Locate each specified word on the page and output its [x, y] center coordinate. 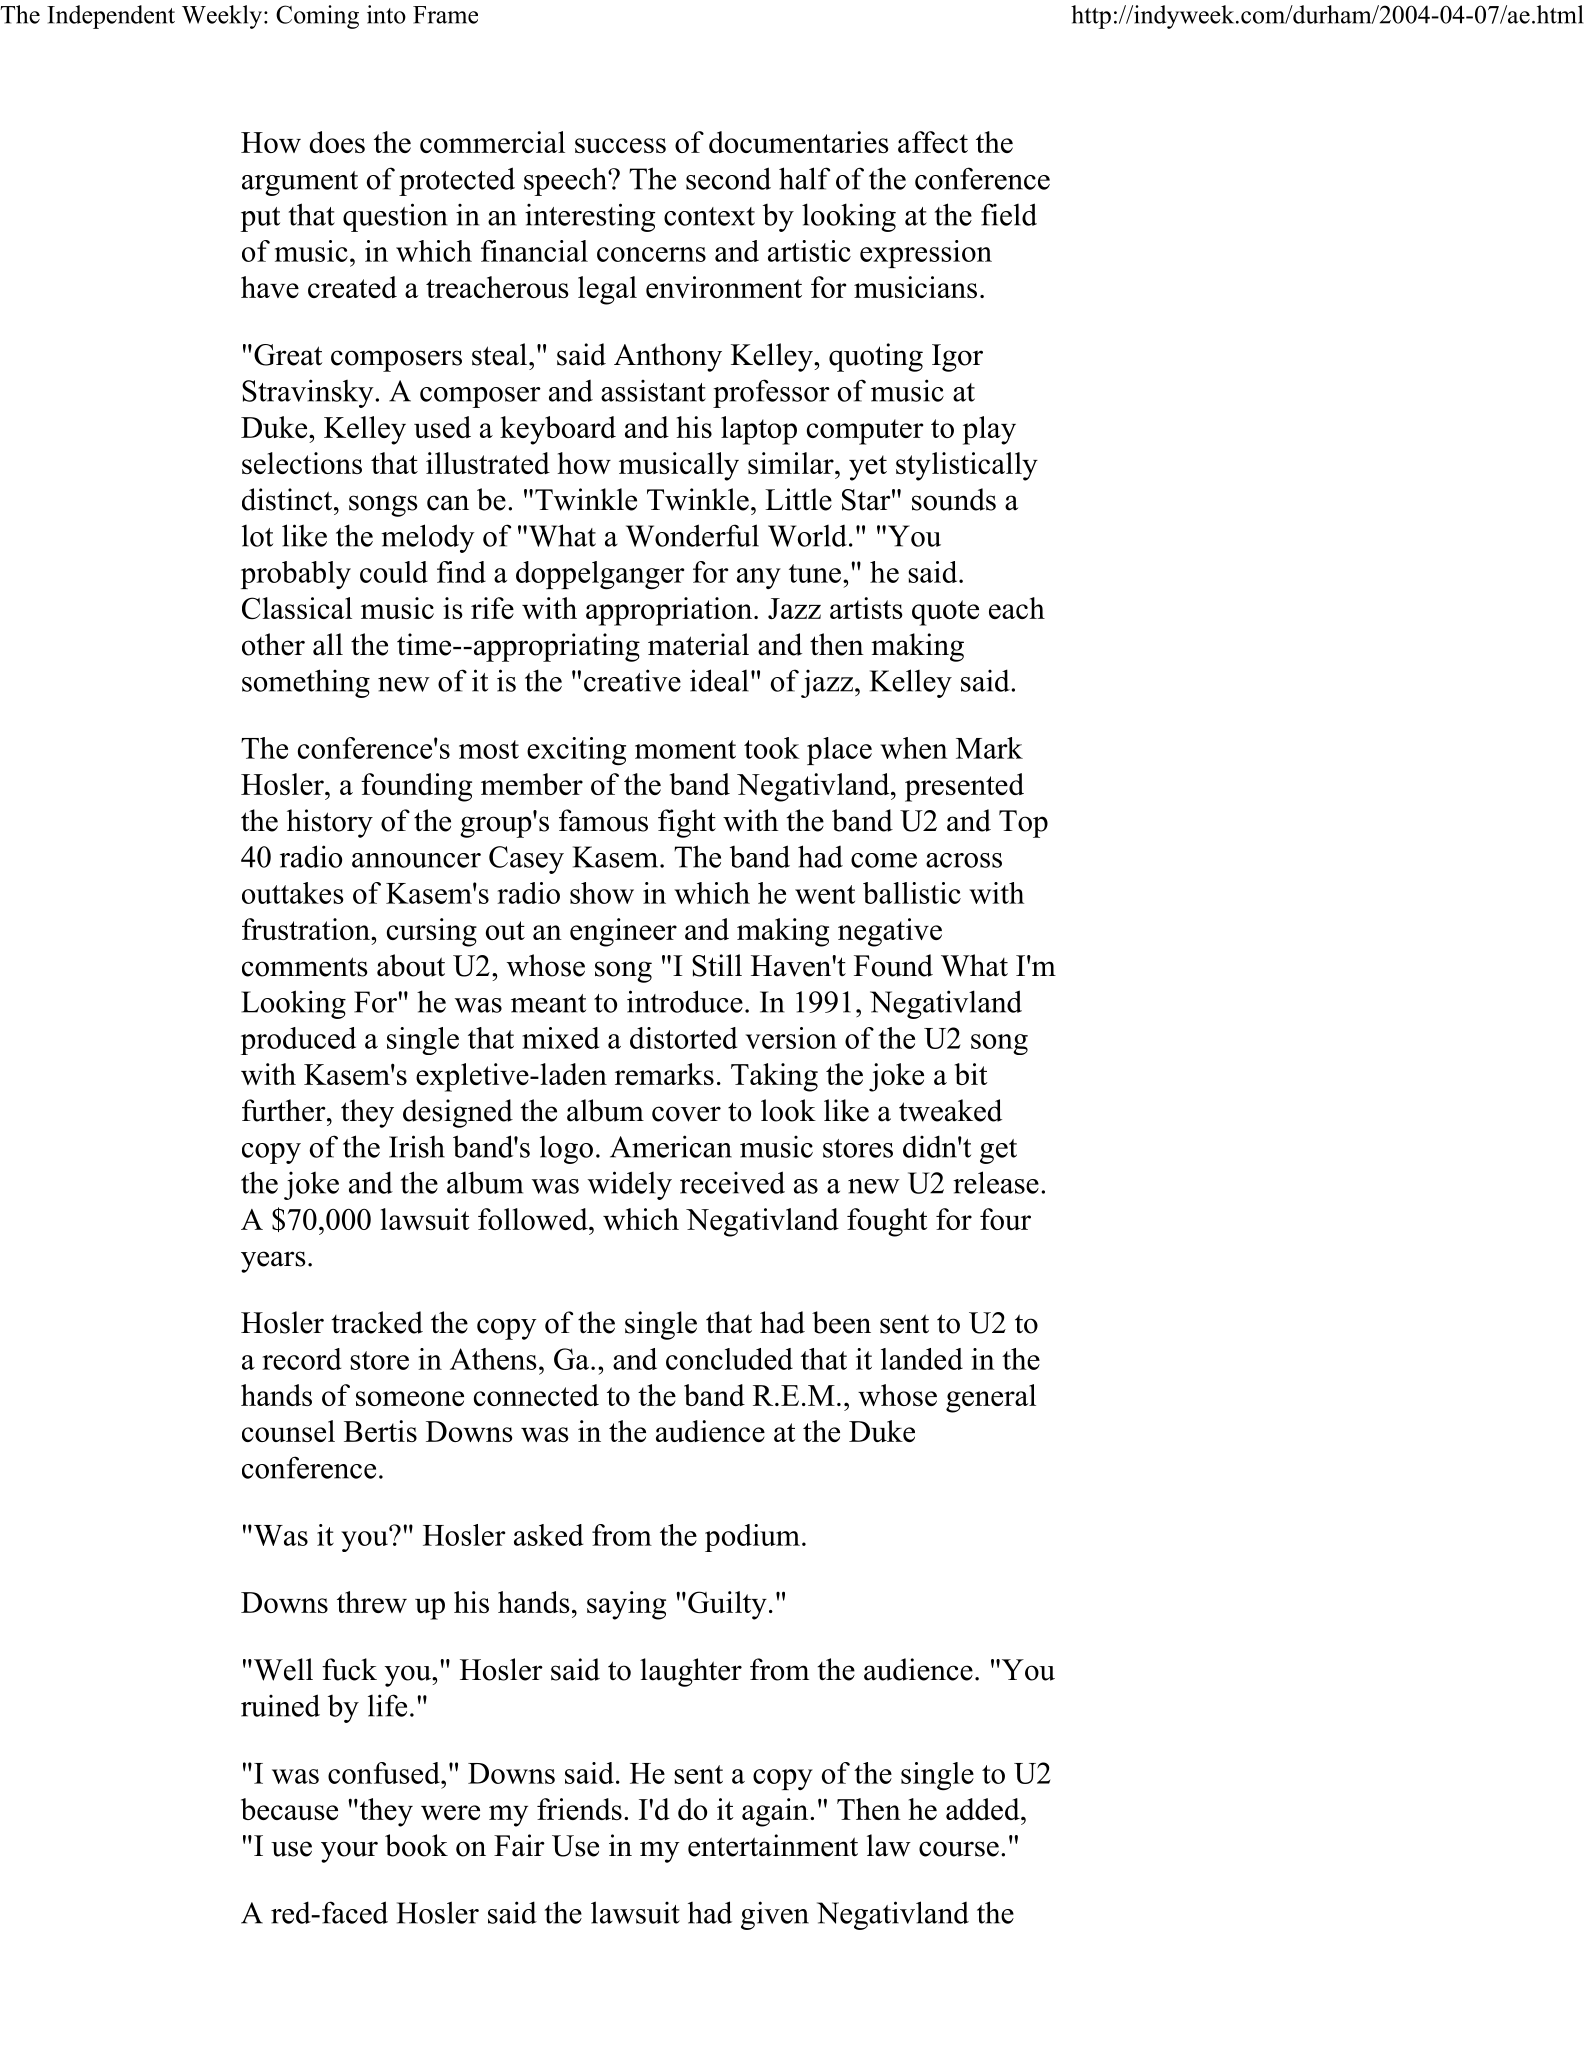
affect [933, 142]
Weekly [222, 17]
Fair [519, 1845]
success [620, 145]
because [289, 1809]
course [959, 1849]
